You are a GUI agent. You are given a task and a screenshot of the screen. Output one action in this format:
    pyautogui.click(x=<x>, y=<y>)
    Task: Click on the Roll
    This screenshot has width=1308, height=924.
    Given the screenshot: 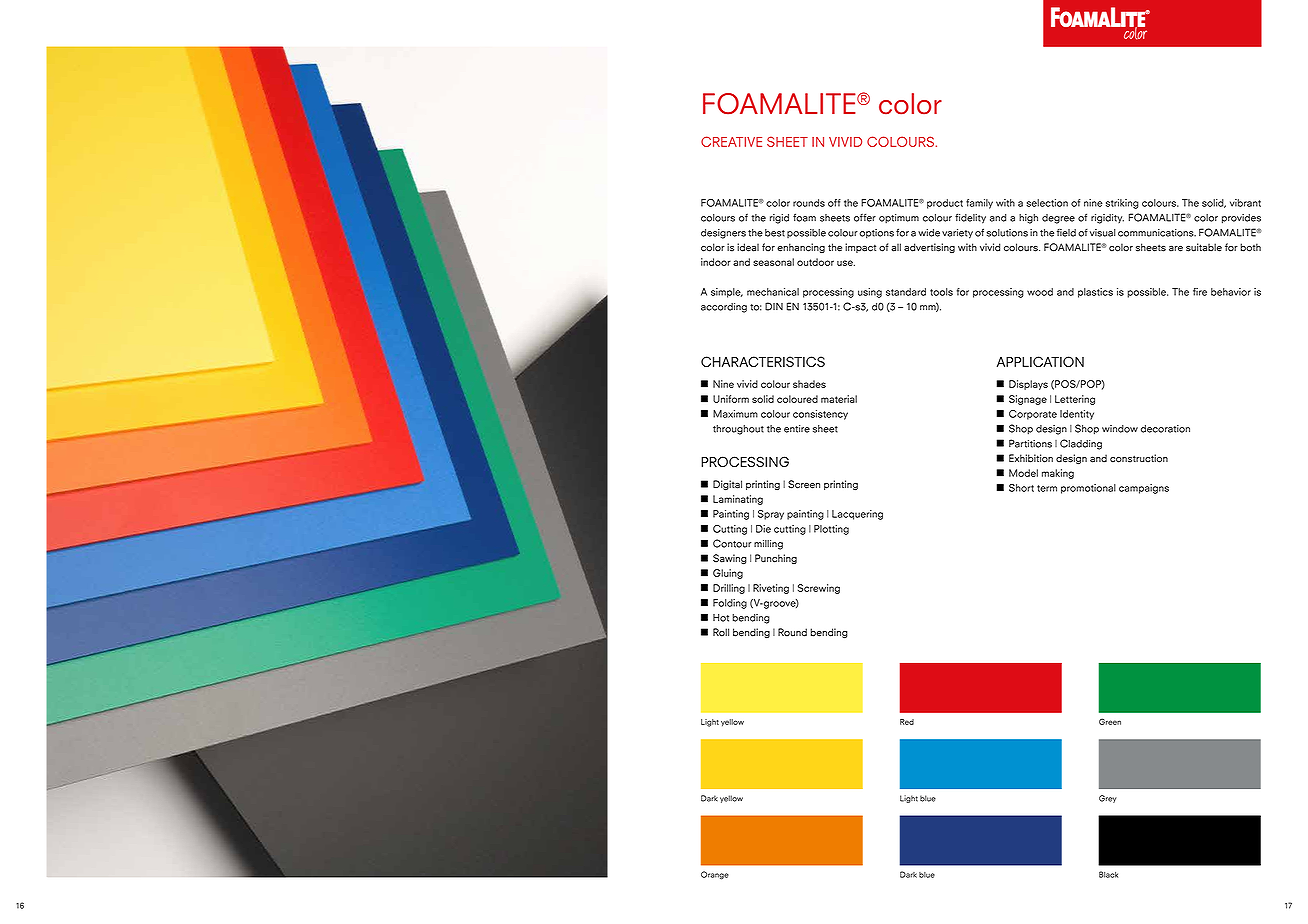 What is the action you would take?
    pyautogui.click(x=721, y=632)
